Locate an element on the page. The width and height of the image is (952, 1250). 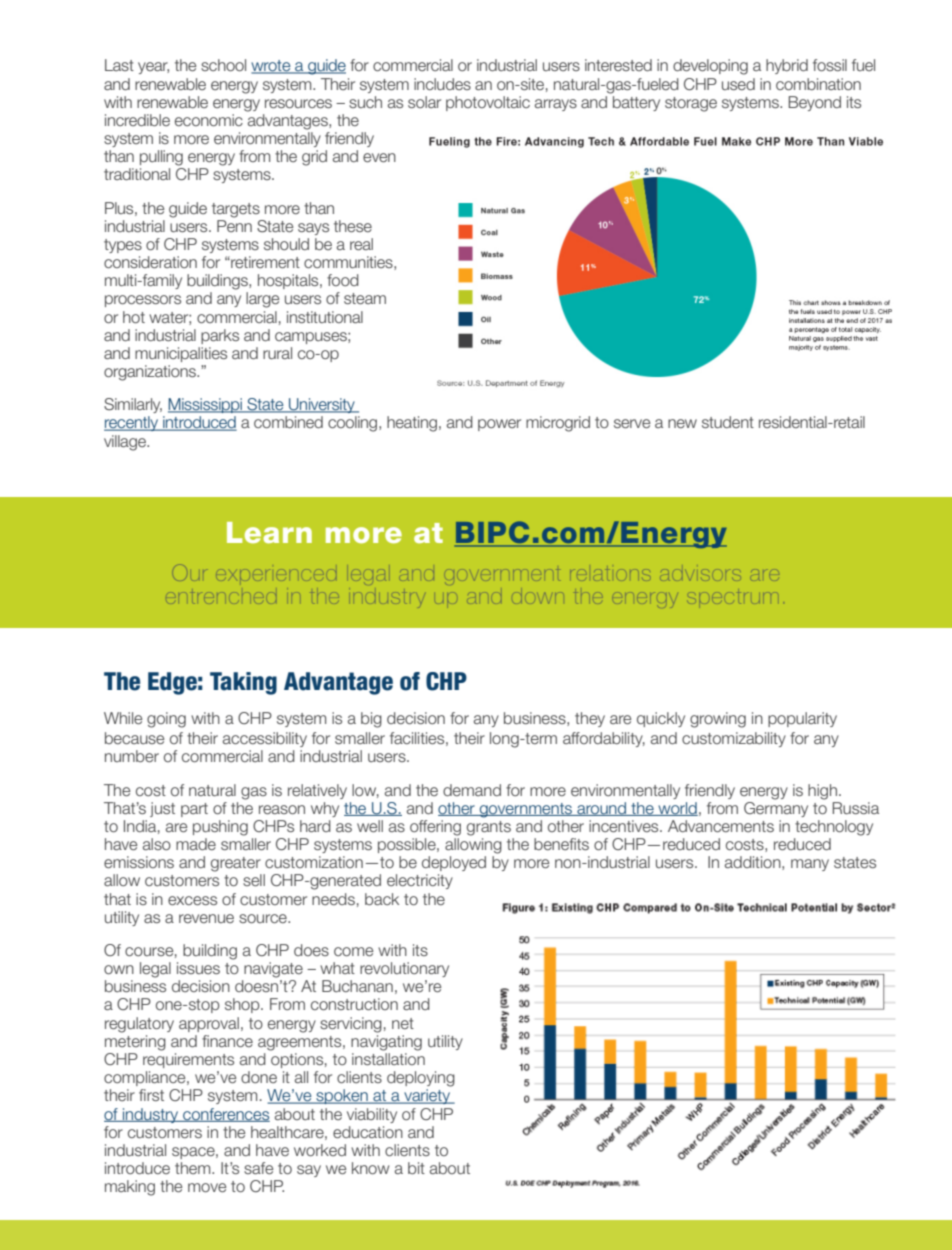
power is located at coordinates (499, 425).
